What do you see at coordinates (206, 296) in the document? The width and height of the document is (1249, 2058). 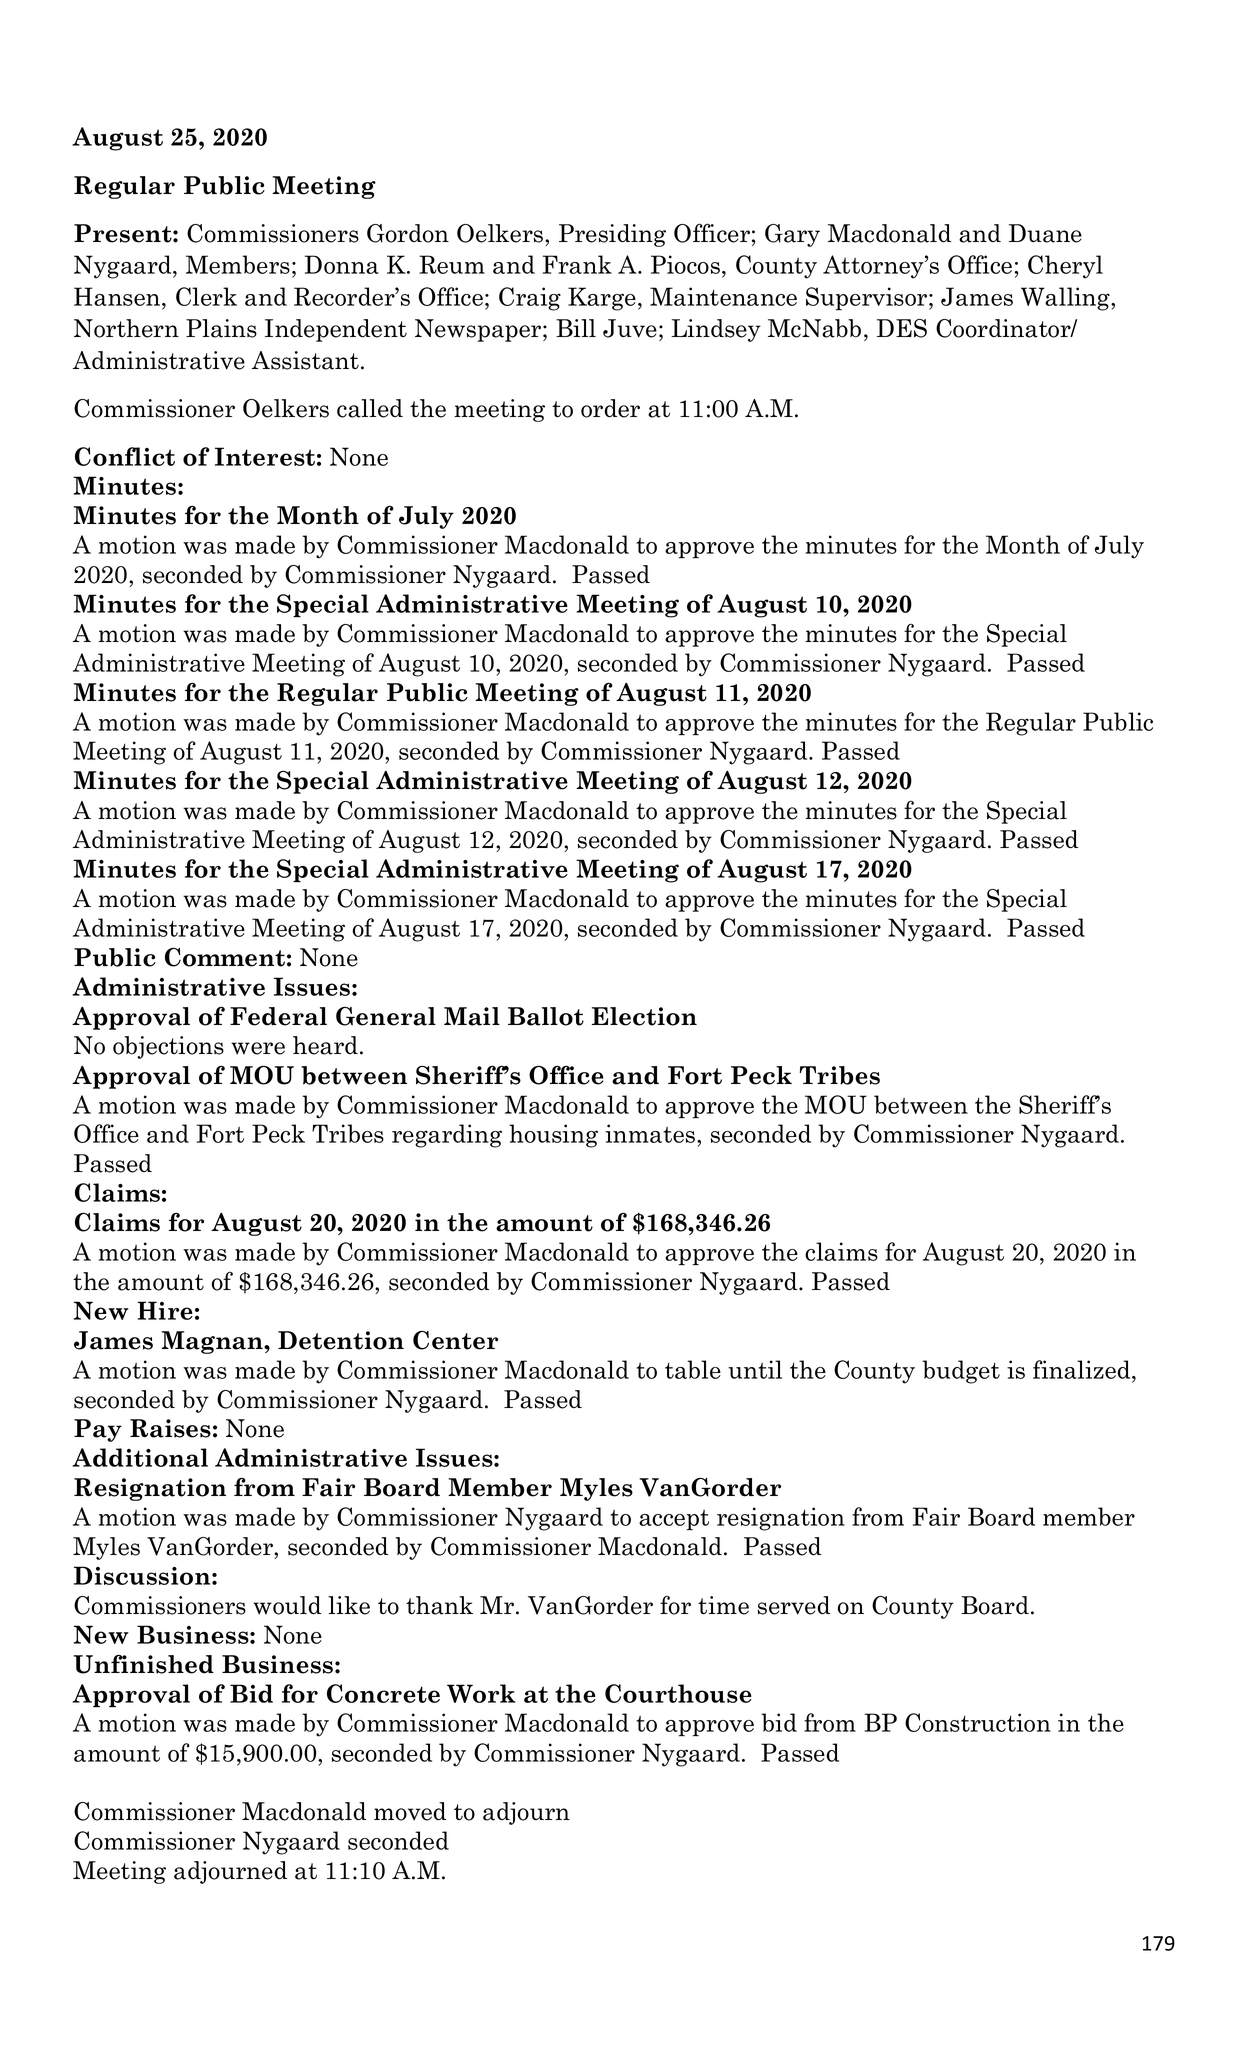 I see `Clerk` at bounding box center [206, 296].
